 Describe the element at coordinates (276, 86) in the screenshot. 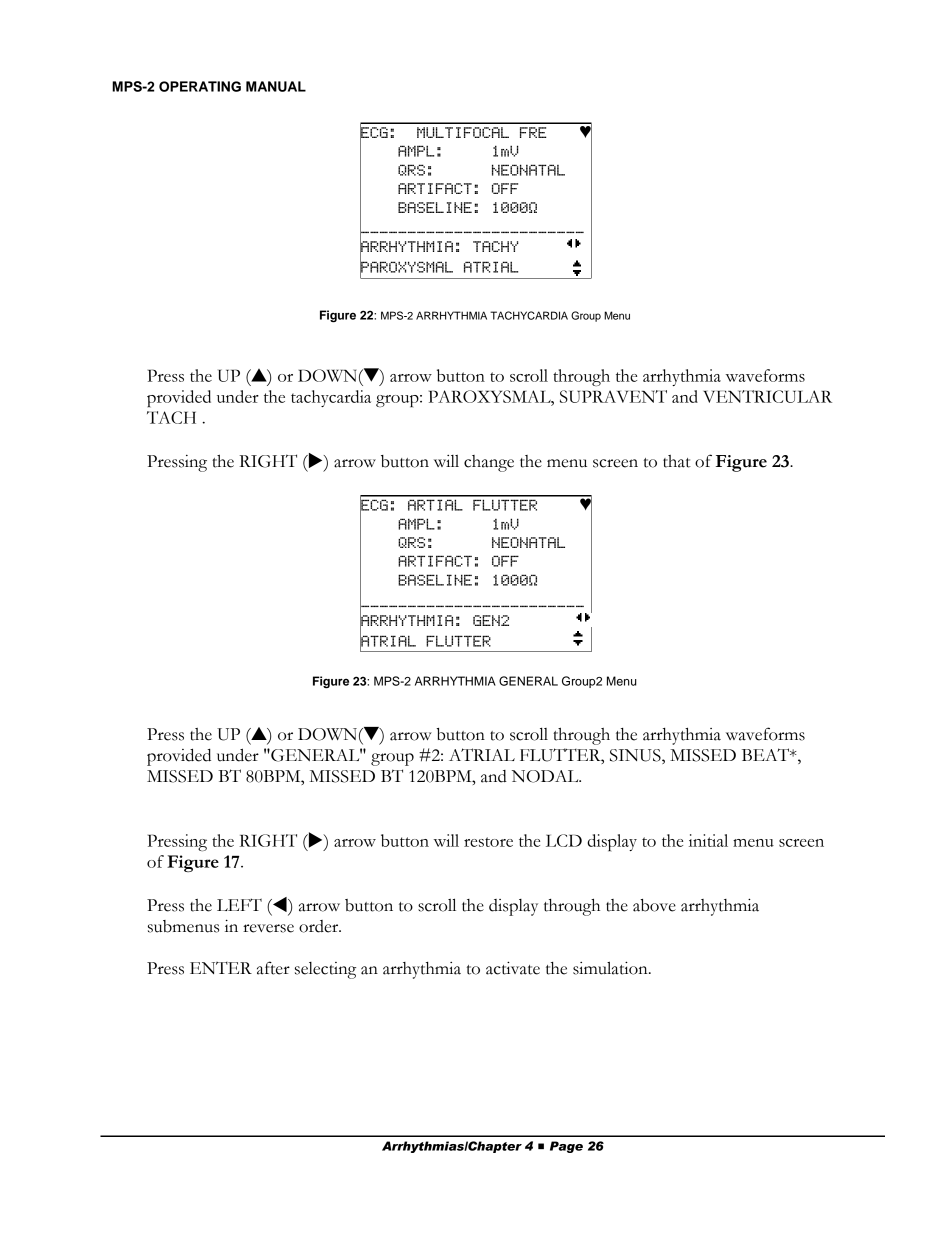

I see `MANUAL` at that location.
